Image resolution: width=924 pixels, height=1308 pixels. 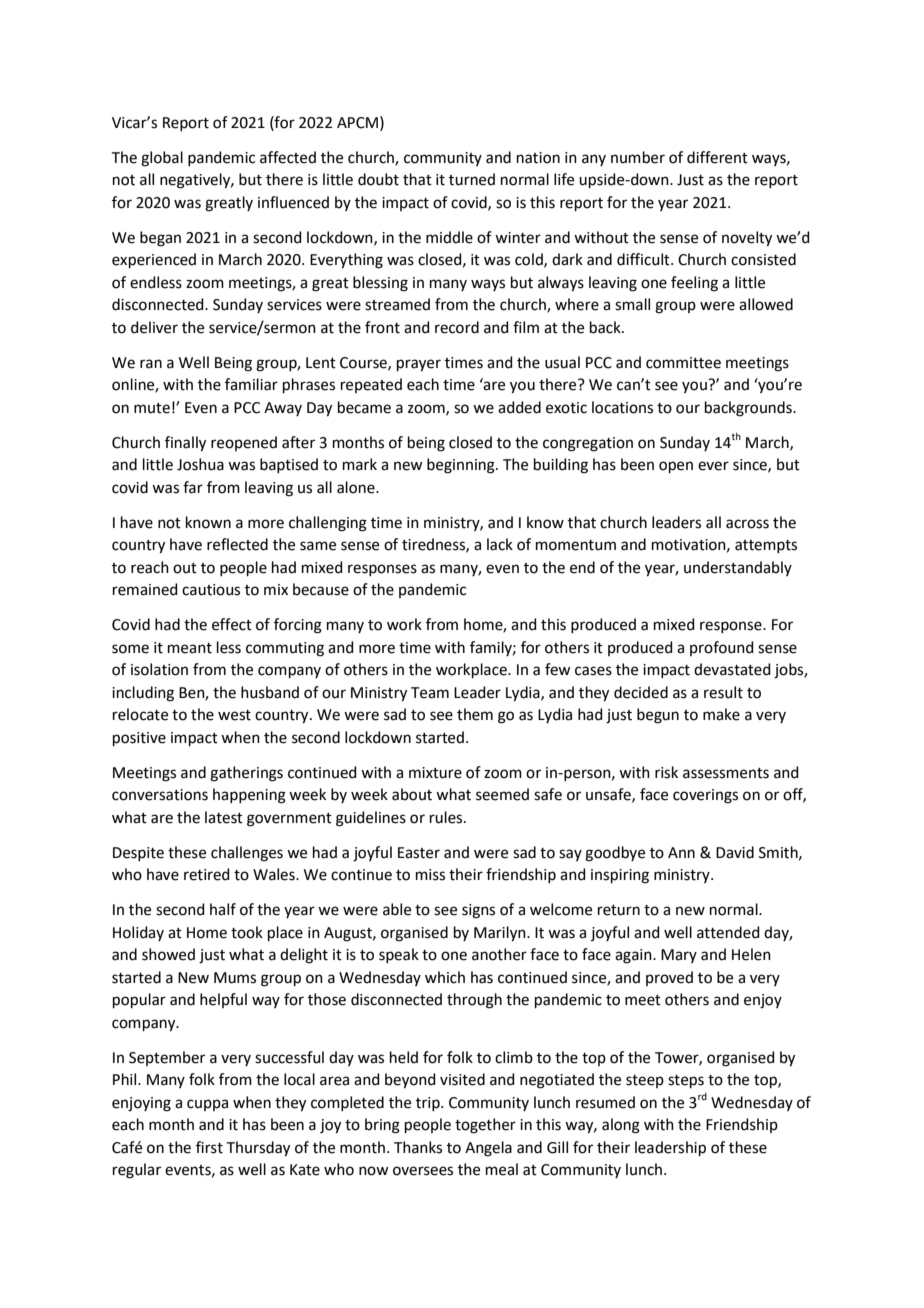 I want to click on finally, so click(x=185, y=444).
